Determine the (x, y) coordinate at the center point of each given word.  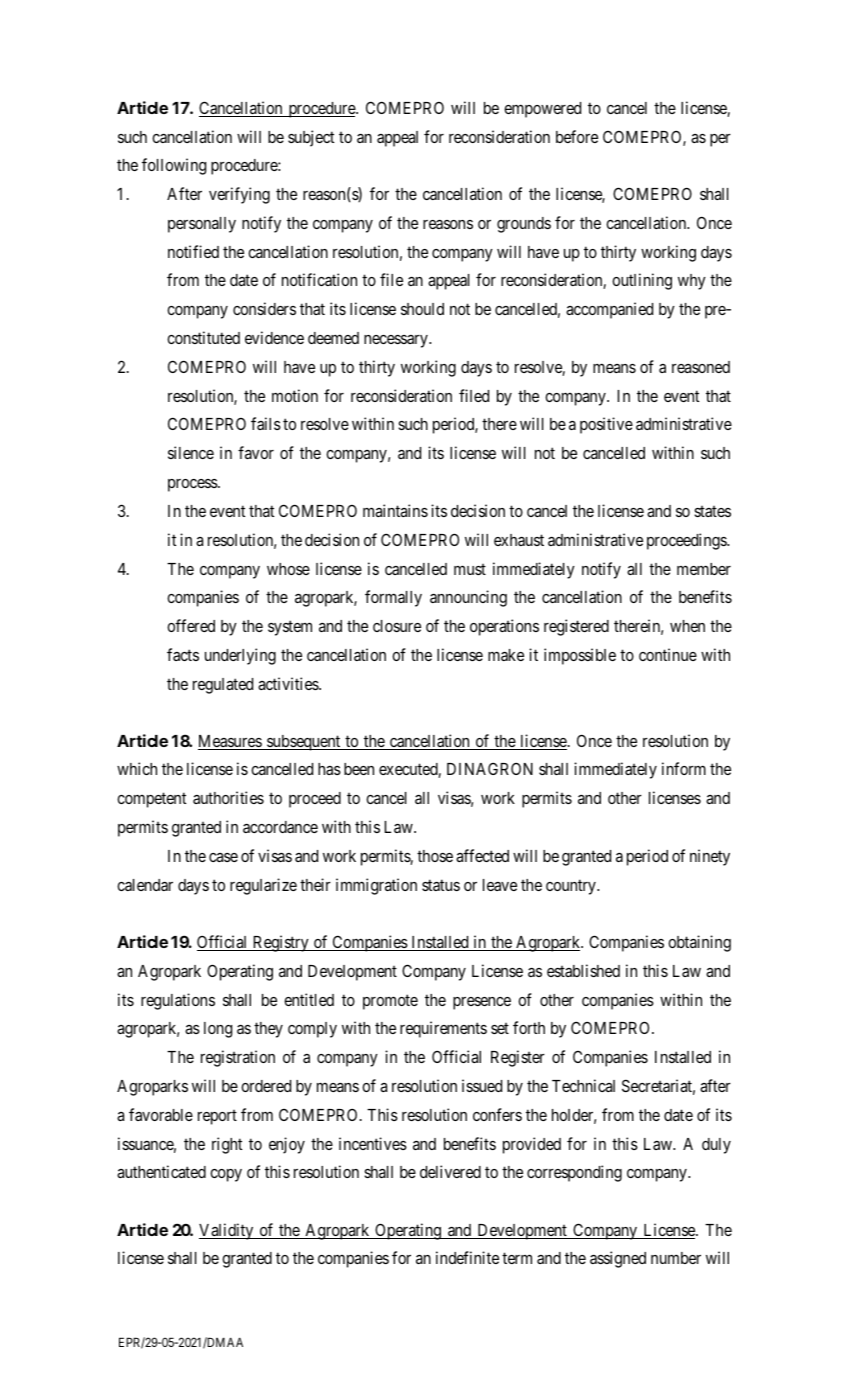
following (174, 166)
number (676, 1258)
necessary (397, 341)
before (577, 136)
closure (397, 626)
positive (606, 425)
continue (668, 654)
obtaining (699, 943)
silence (191, 452)
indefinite (467, 1257)
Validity (227, 1231)
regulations (178, 1001)
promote (390, 1002)
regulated (223, 686)
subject (311, 138)
